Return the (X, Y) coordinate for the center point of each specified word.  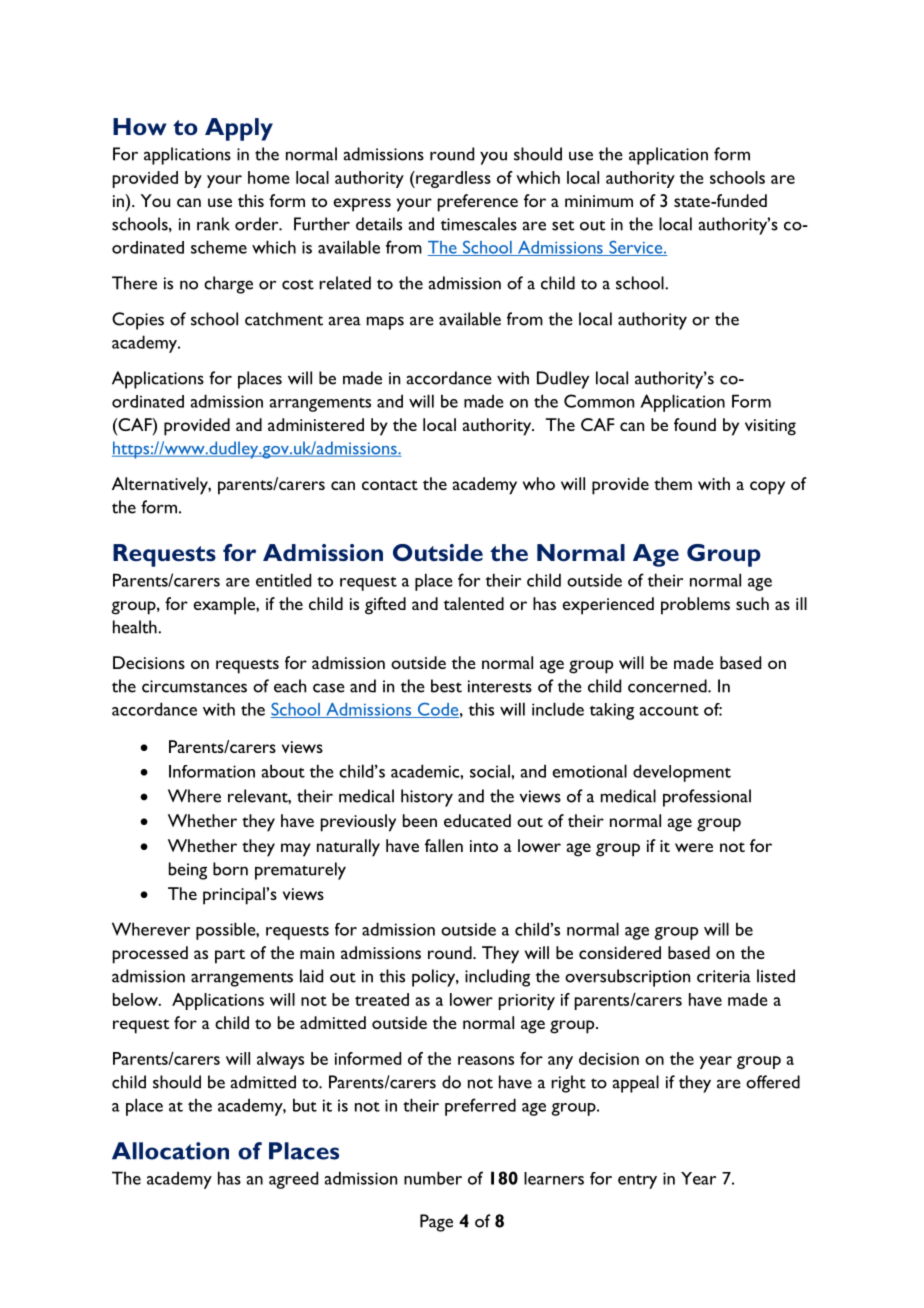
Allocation (170, 1151)
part (230, 956)
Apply (239, 129)
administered (316, 424)
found (695, 424)
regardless (452, 179)
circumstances (194, 686)
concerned (668, 686)
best (446, 686)
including (497, 978)
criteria (724, 976)
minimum (599, 201)
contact (390, 485)
